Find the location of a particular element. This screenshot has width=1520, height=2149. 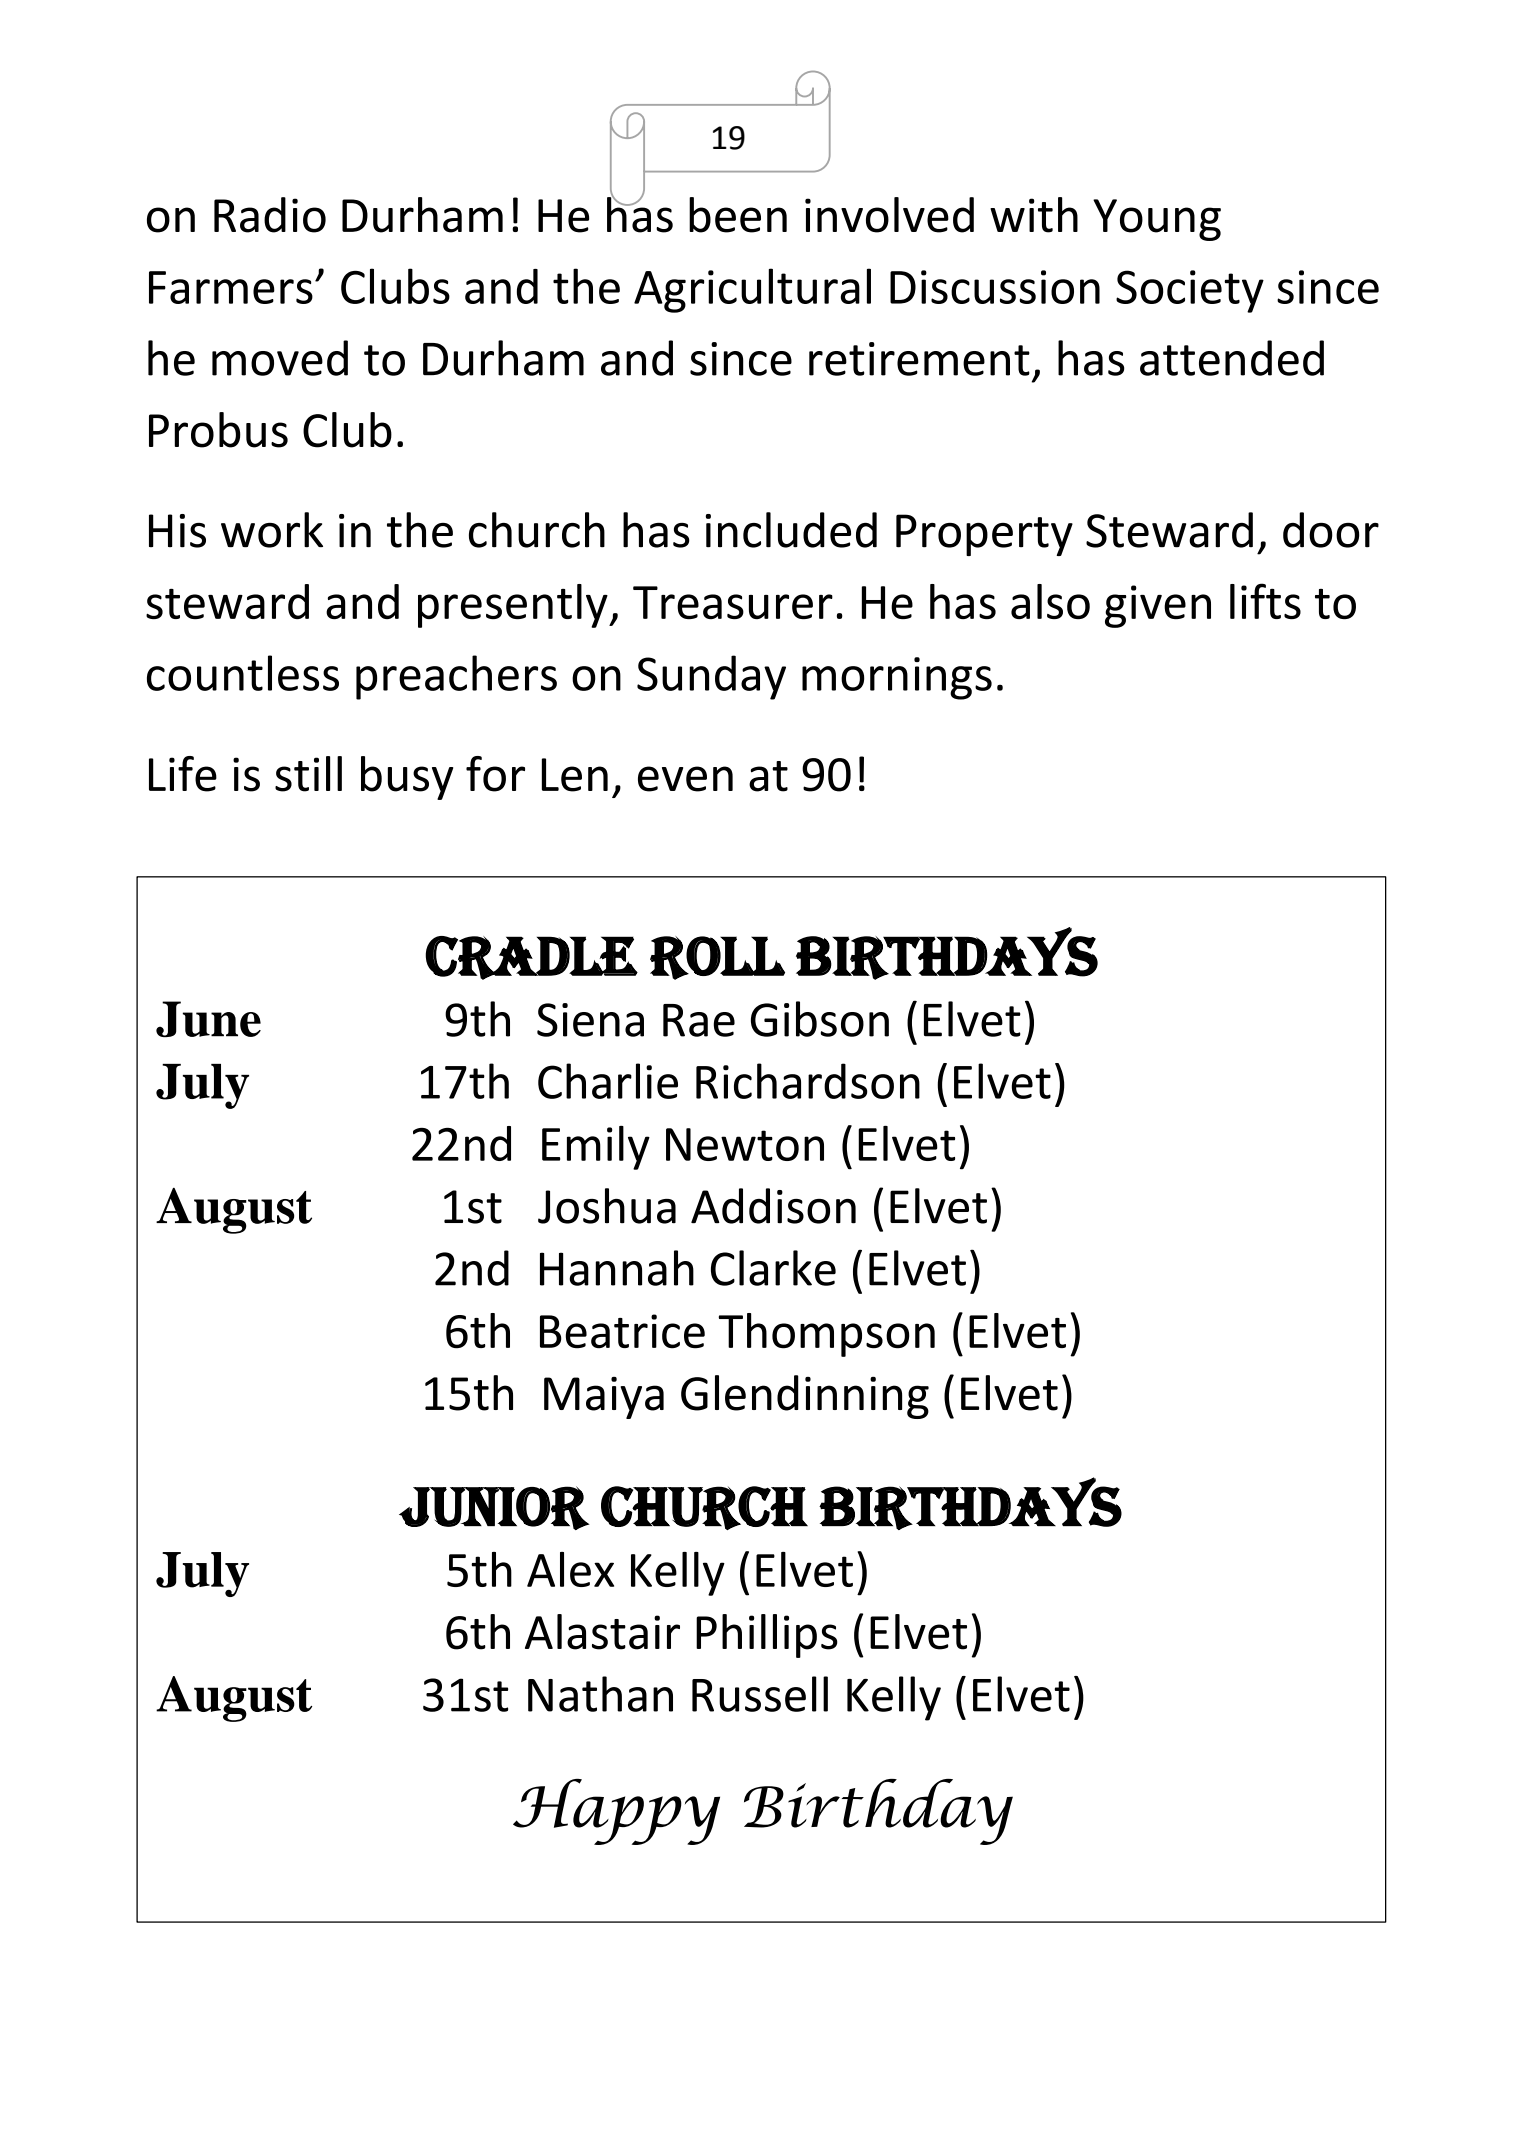

Richardson is located at coordinates (808, 1081).
